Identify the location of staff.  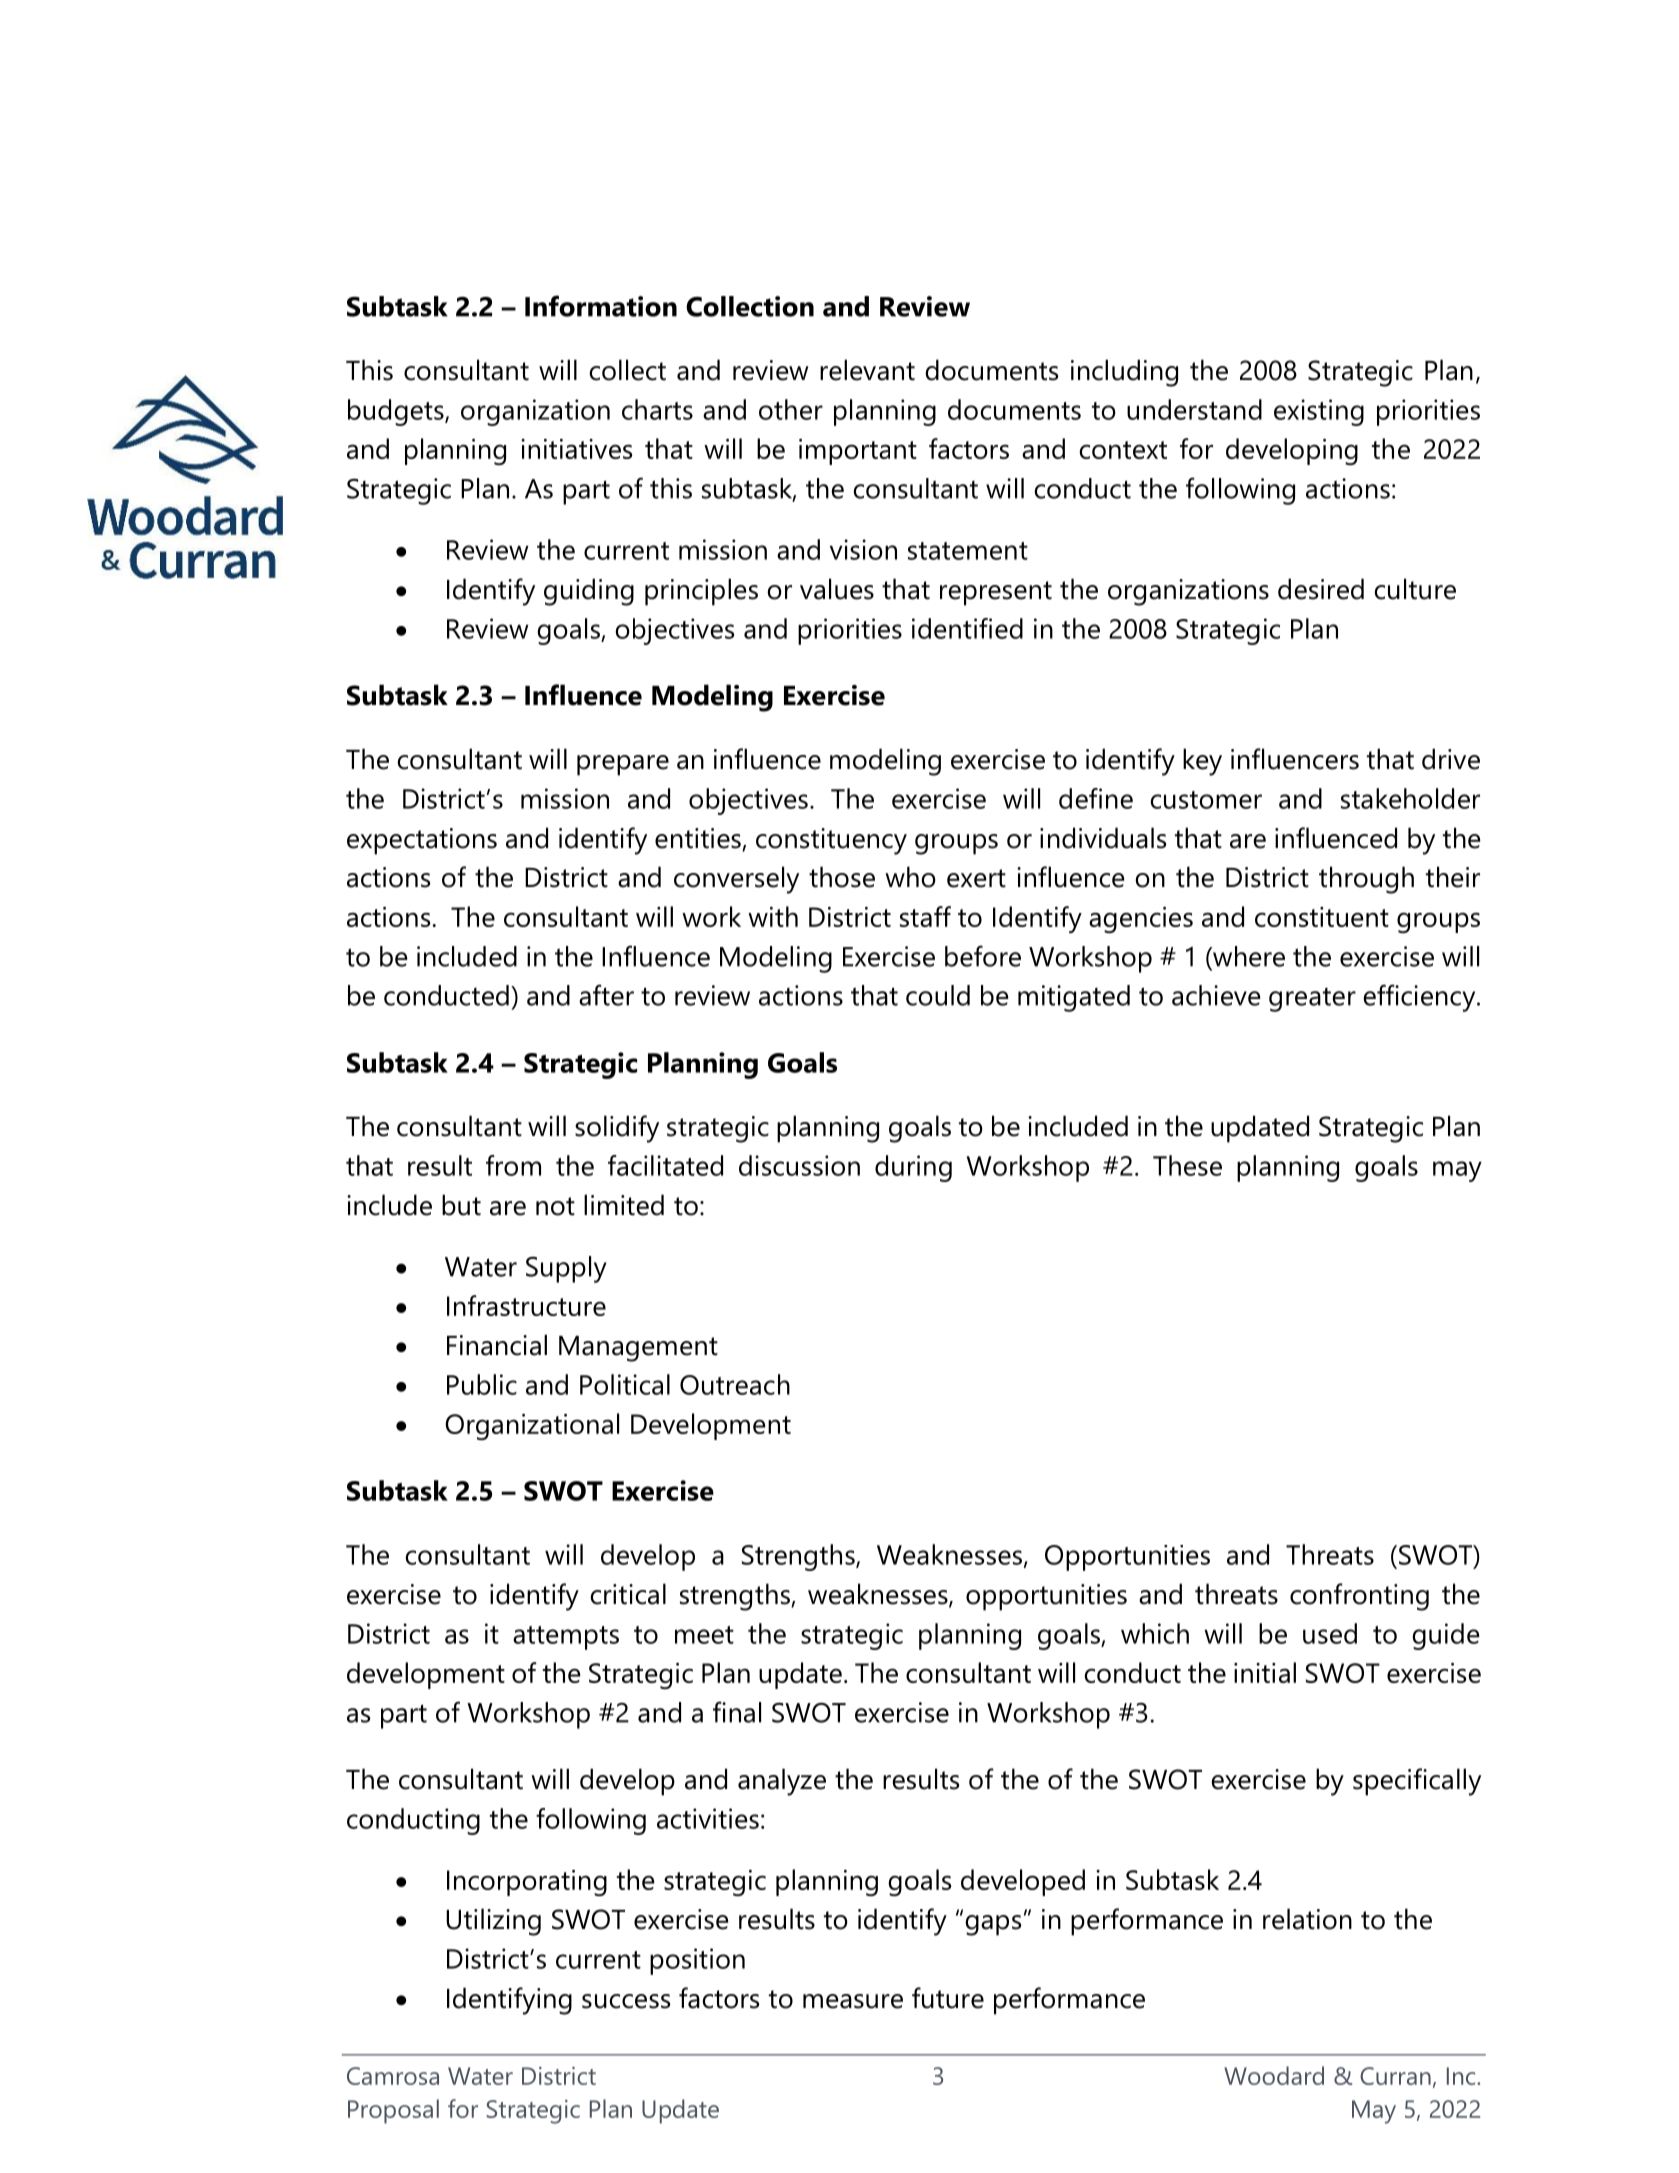
(925, 916).
